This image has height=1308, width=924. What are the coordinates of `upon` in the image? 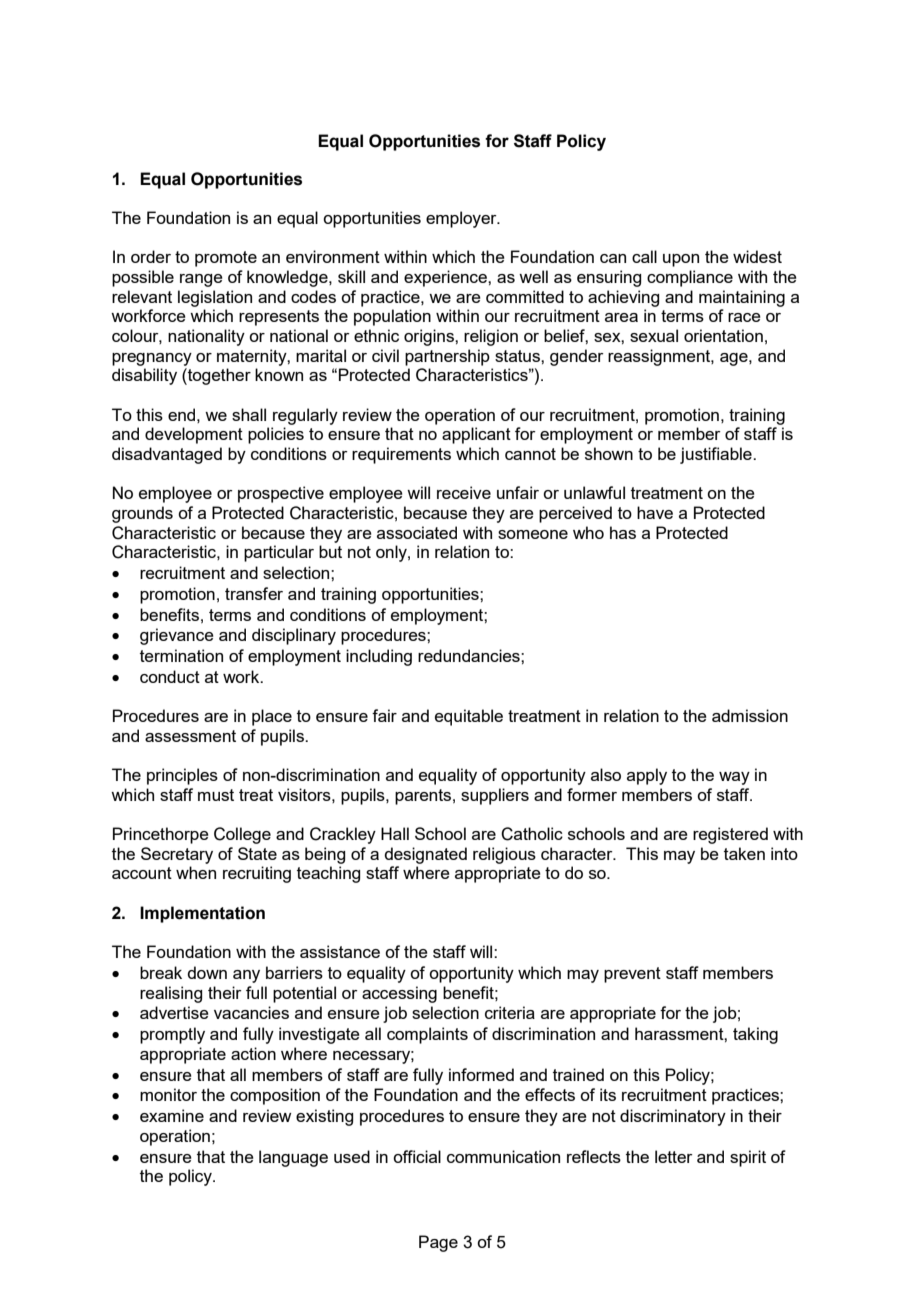 It's located at (681, 260).
